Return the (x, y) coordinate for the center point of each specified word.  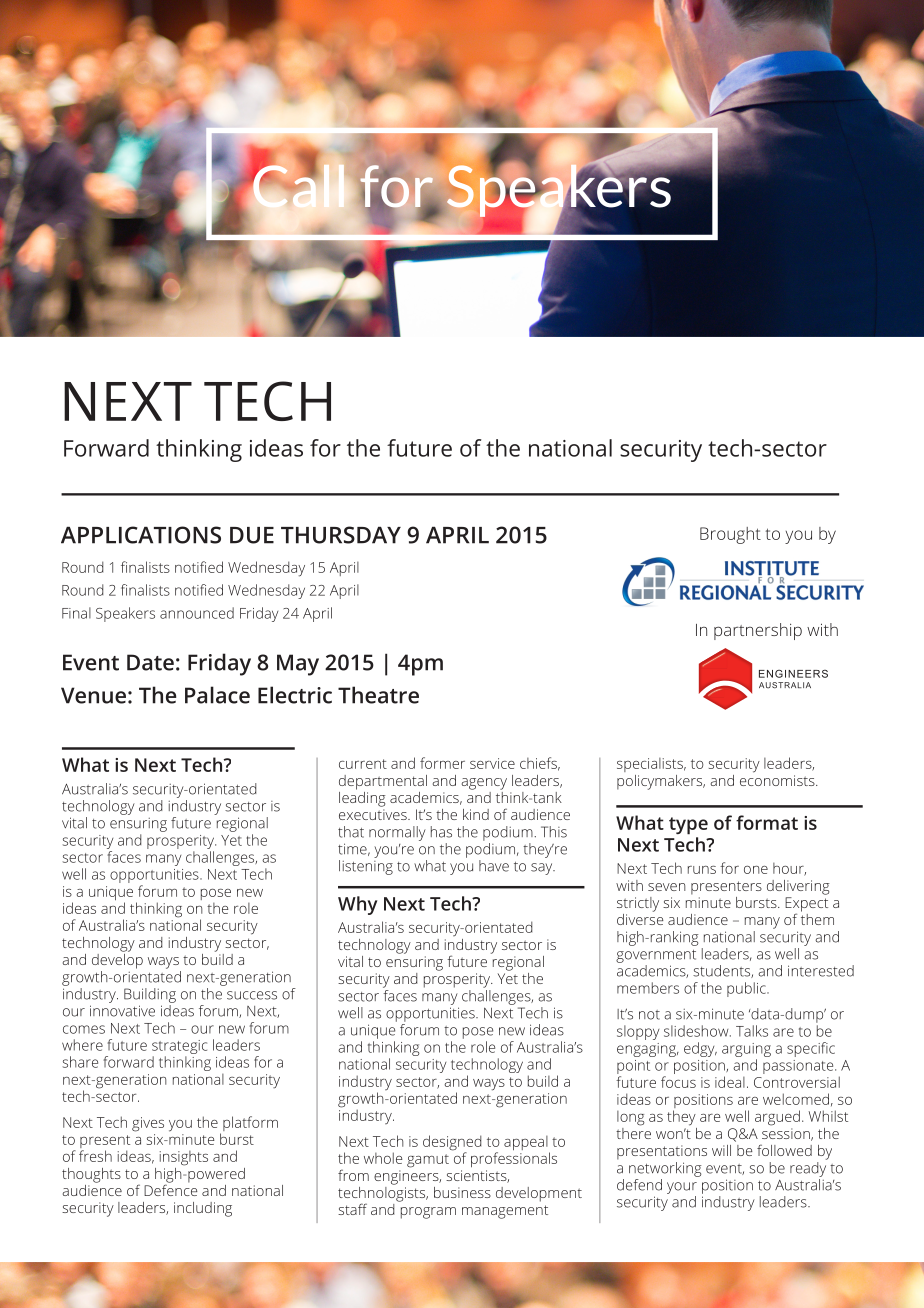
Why (357, 905)
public (747, 989)
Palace (217, 695)
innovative (122, 1011)
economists (778, 780)
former (442, 763)
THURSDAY (341, 535)
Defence (171, 1189)
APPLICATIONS (141, 535)
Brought (730, 535)
